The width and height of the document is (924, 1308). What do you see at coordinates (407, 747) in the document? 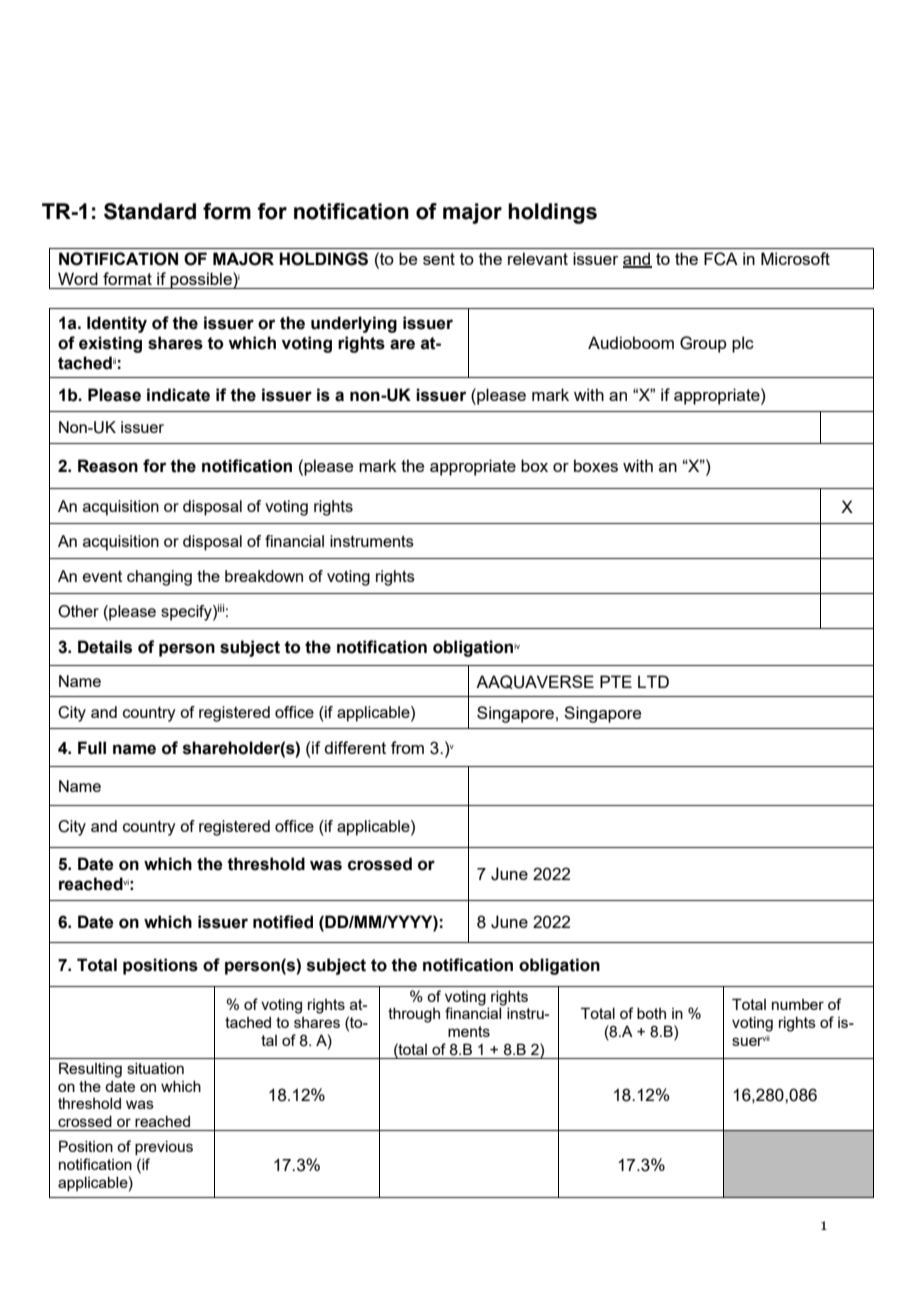
I see `from` at bounding box center [407, 747].
